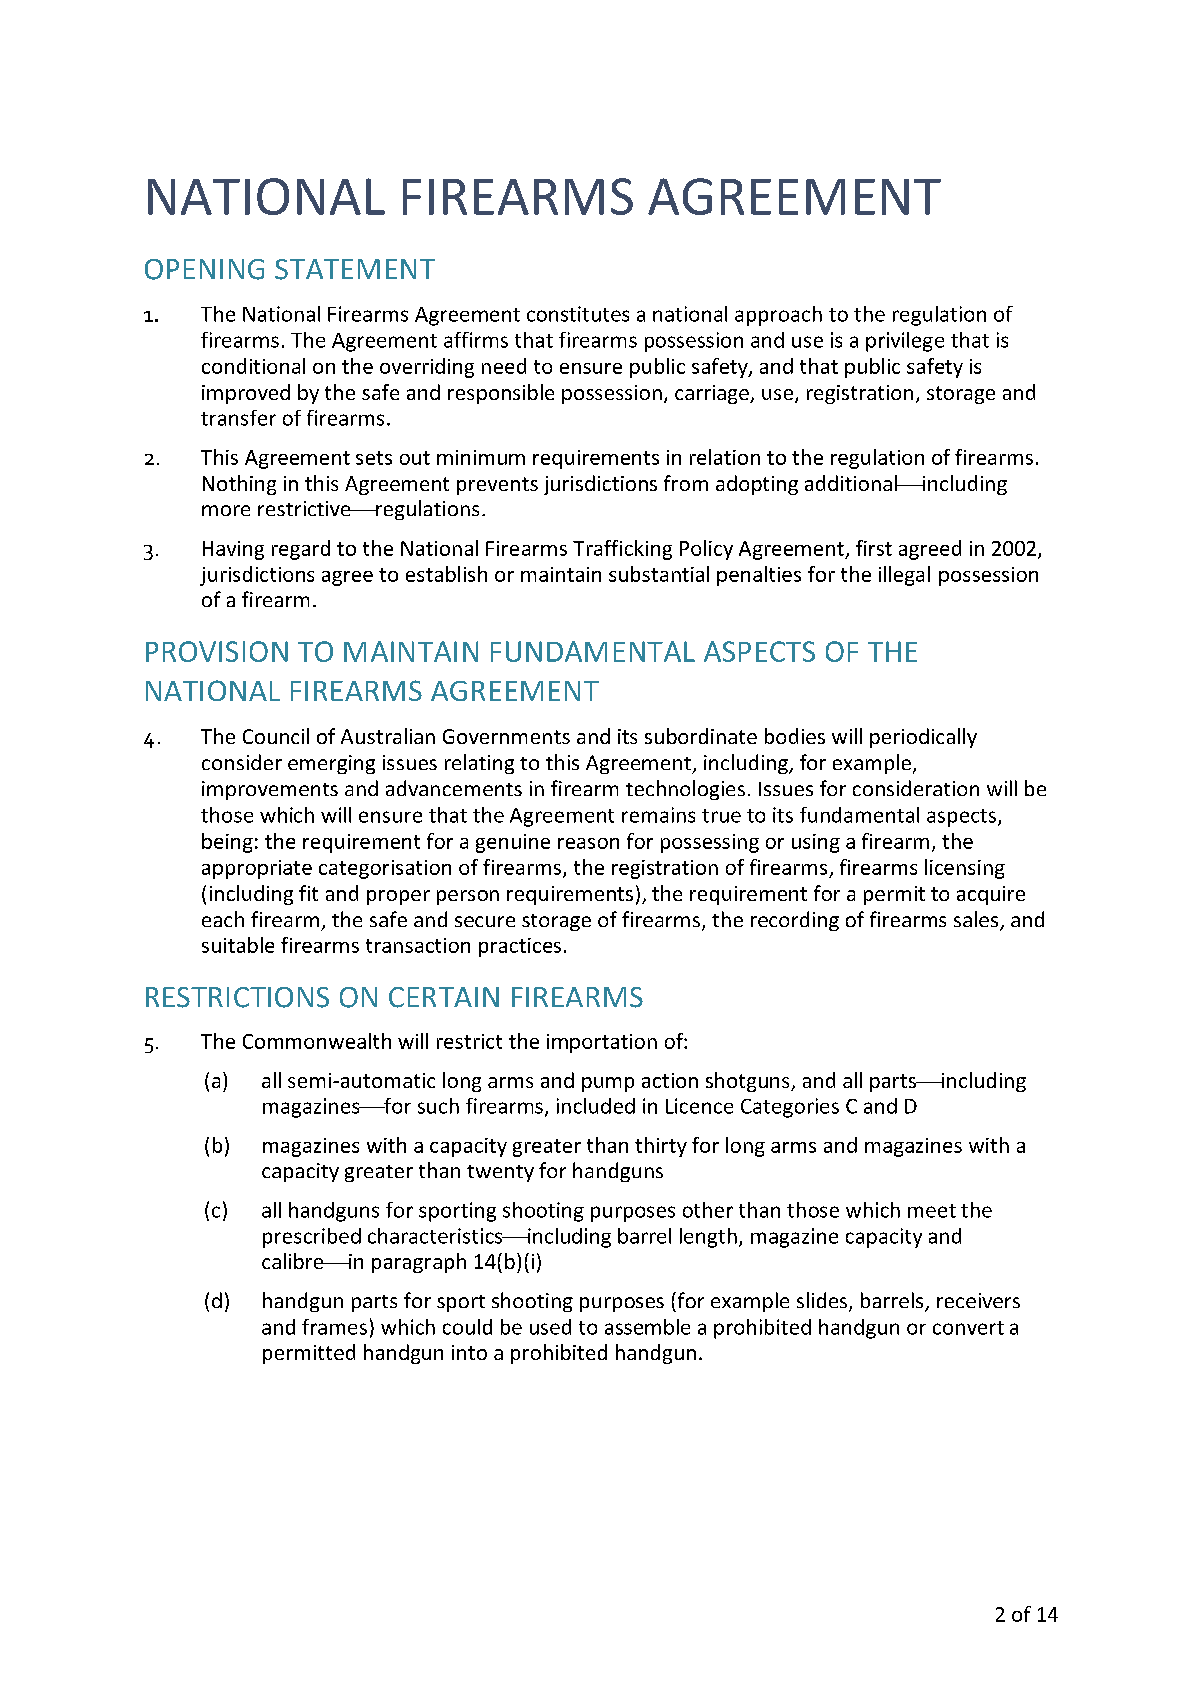 The image size is (1203, 1701). What do you see at coordinates (355, 269) in the image?
I see `STATEMENT` at bounding box center [355, 269].
